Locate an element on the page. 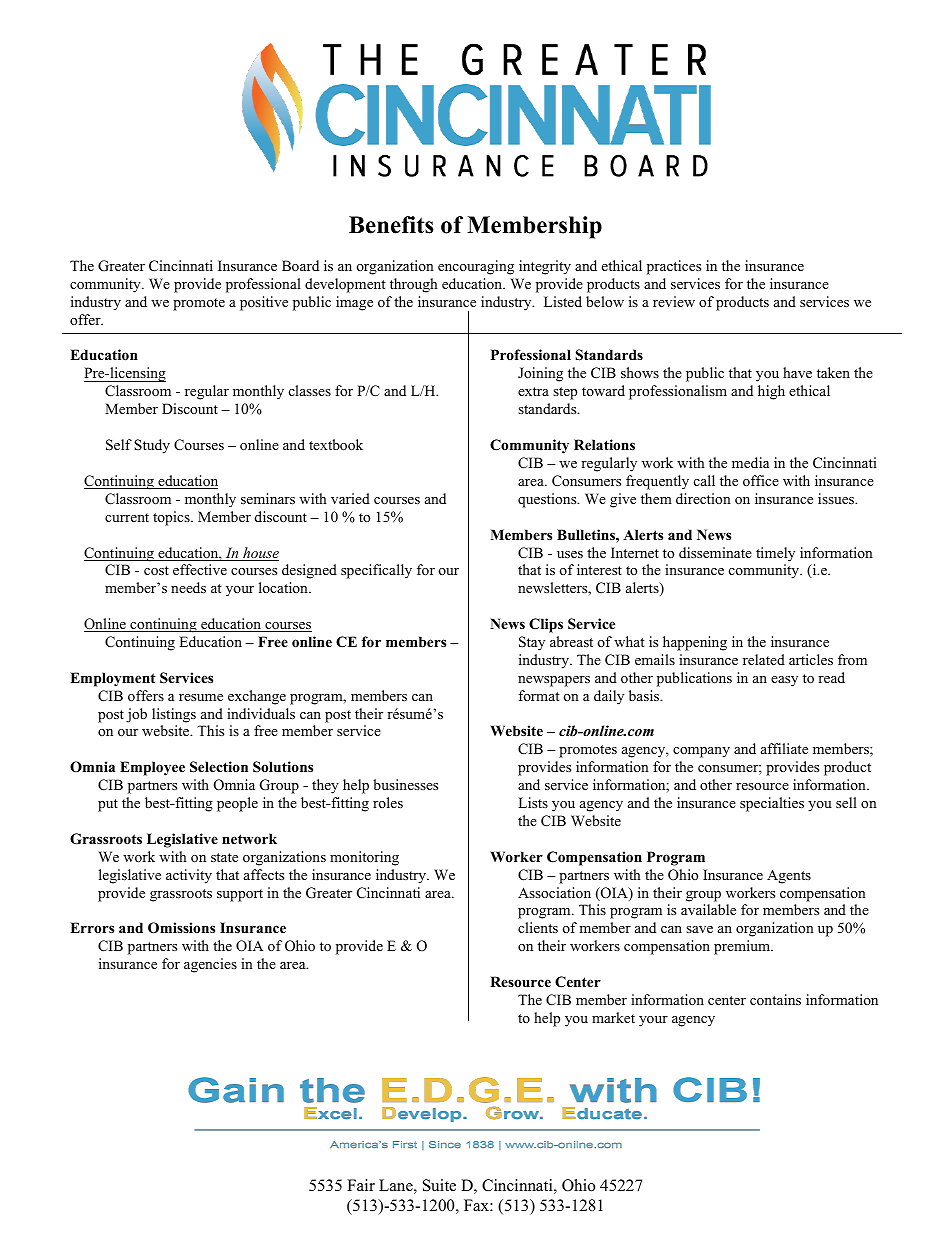 The image size is (952, 1233). positive is located at coordinates (264, 303).
